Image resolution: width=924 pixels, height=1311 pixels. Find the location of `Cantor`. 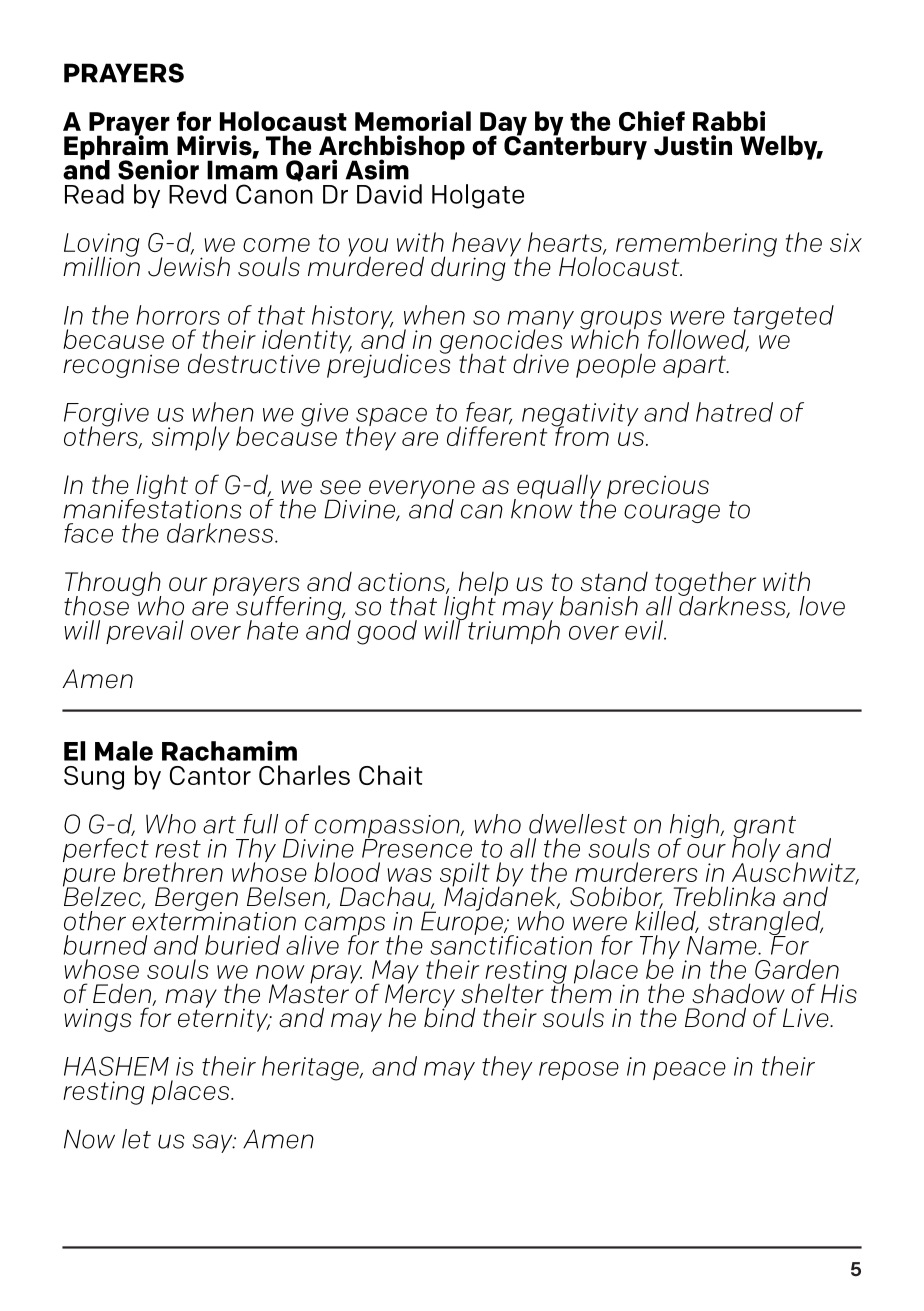

Cantor is located at coordinates (210, 775).
